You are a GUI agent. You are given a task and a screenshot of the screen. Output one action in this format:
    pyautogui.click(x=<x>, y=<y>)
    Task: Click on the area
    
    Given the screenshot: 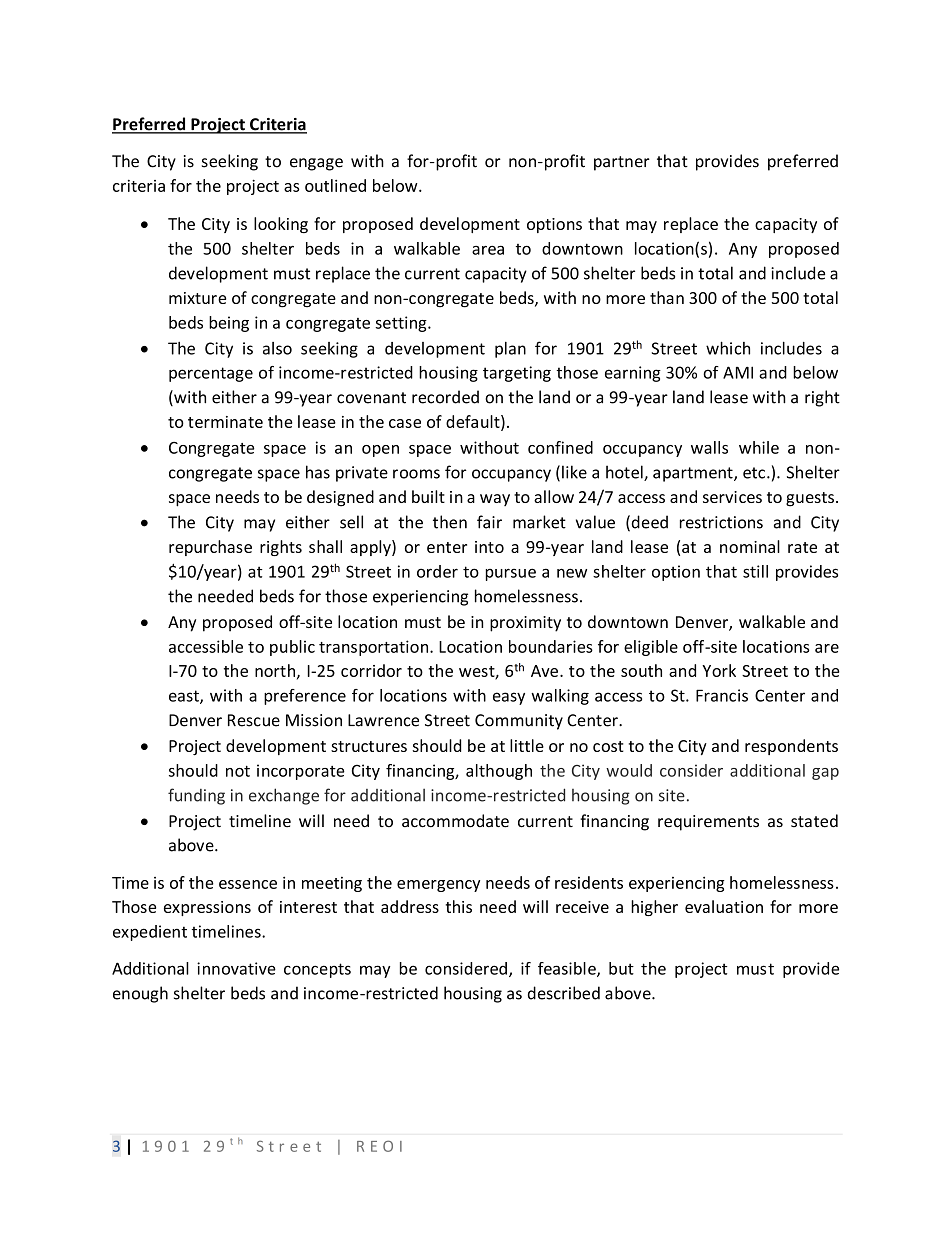 What is the action you would take?
    pyautogui.click(x=488, y=250)
